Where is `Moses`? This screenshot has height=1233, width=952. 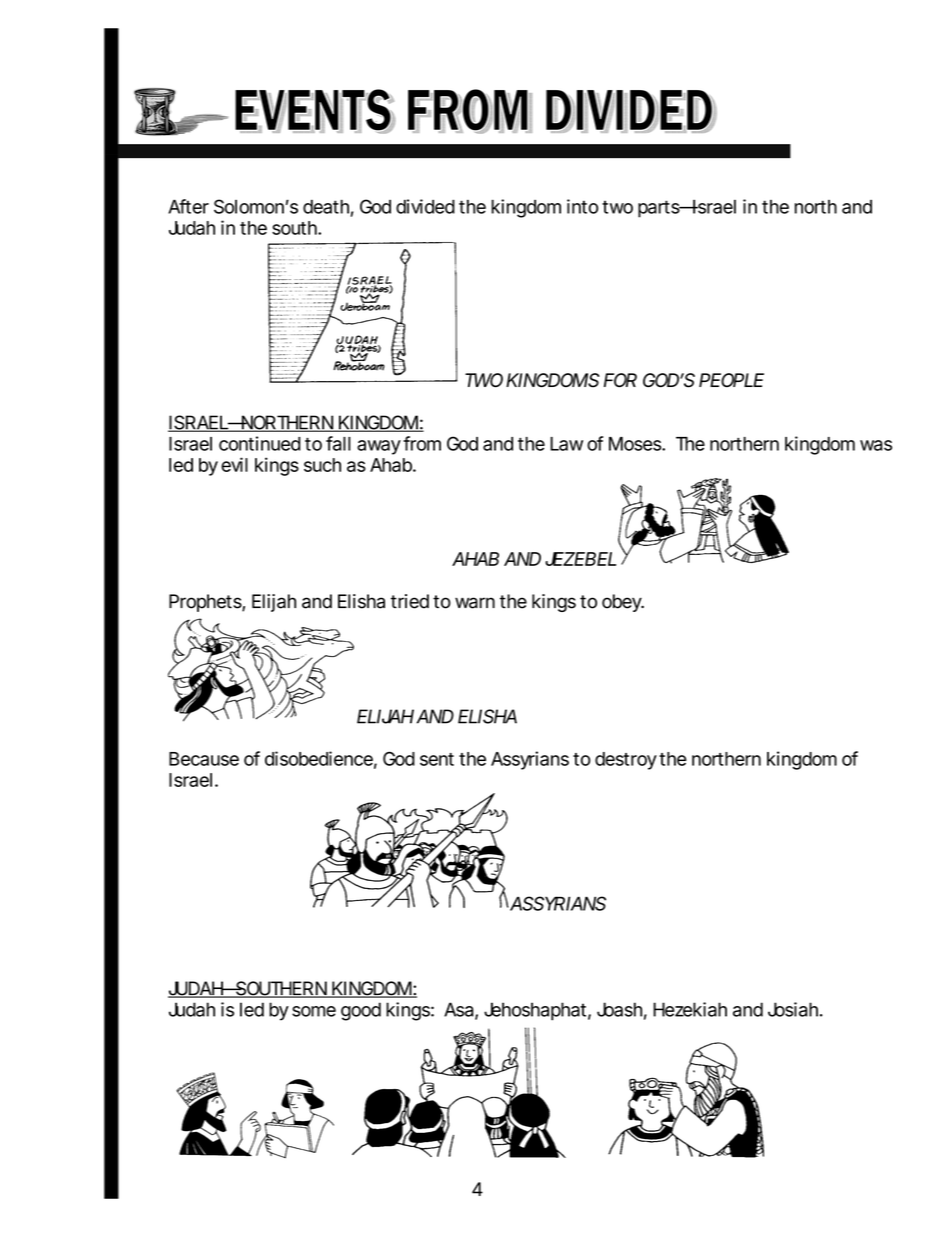 Moses is located at coordinates (636, 444).
